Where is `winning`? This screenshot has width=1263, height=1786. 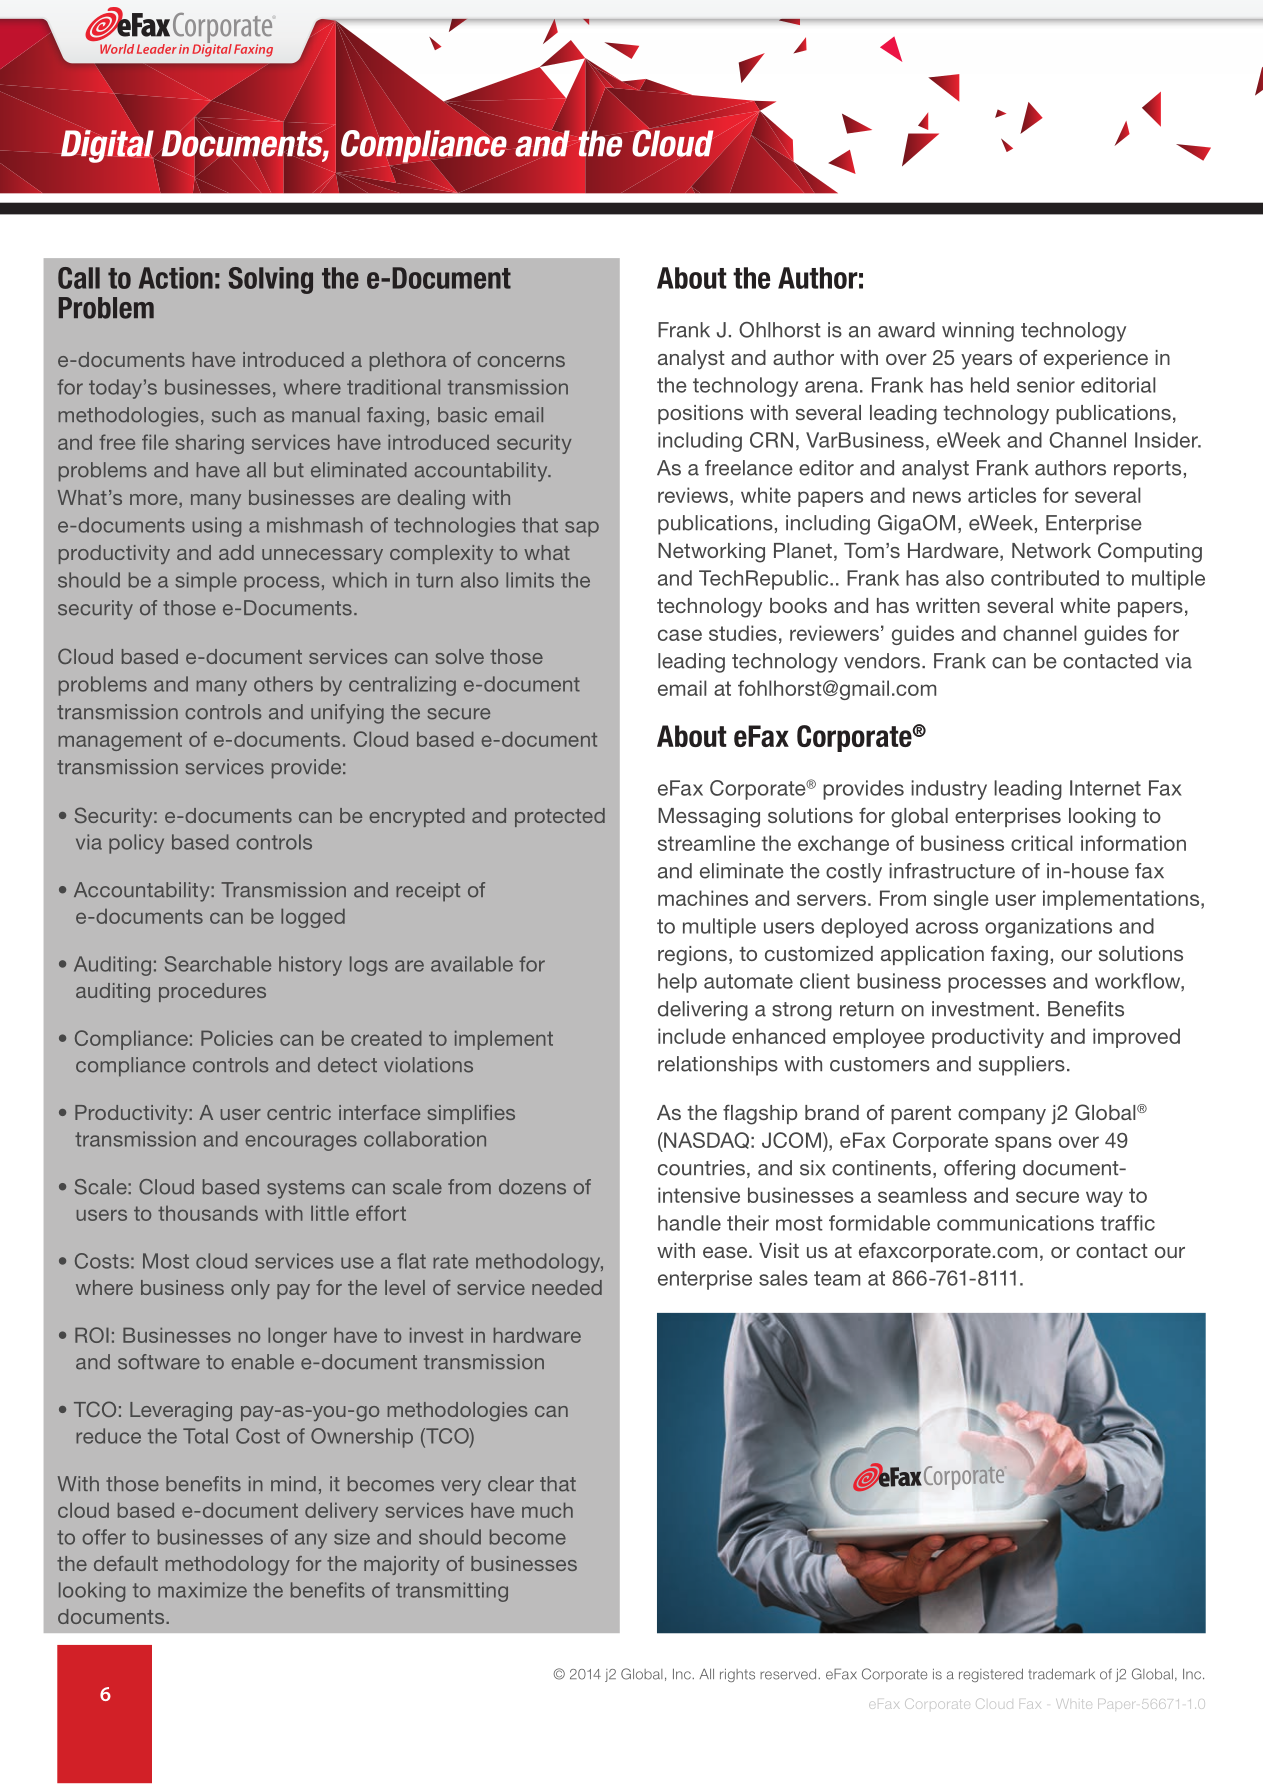 winning is located at coordinates (978, 332).
